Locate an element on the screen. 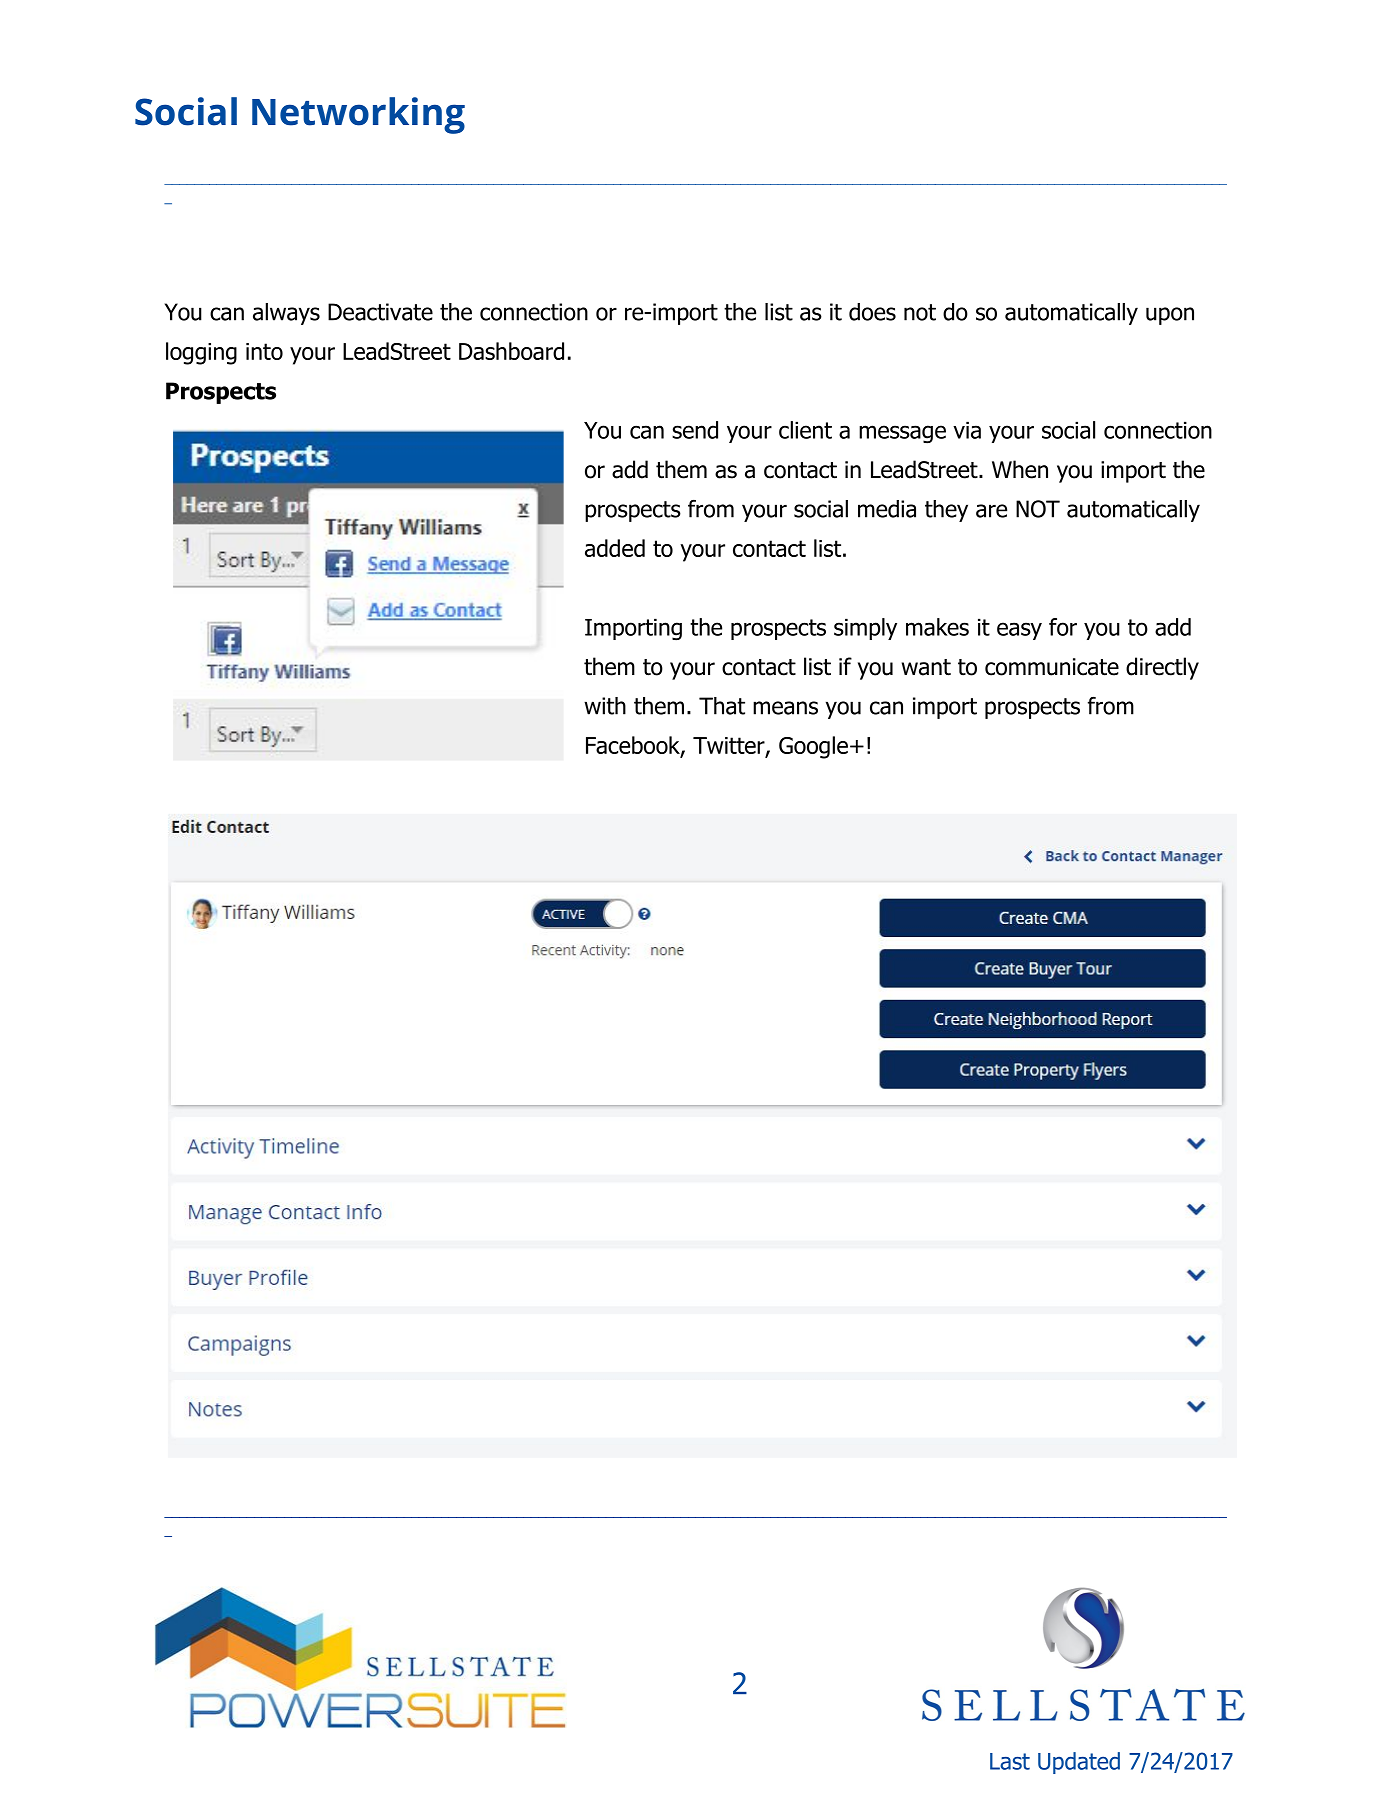  with is located at coordinates (605, 706).
